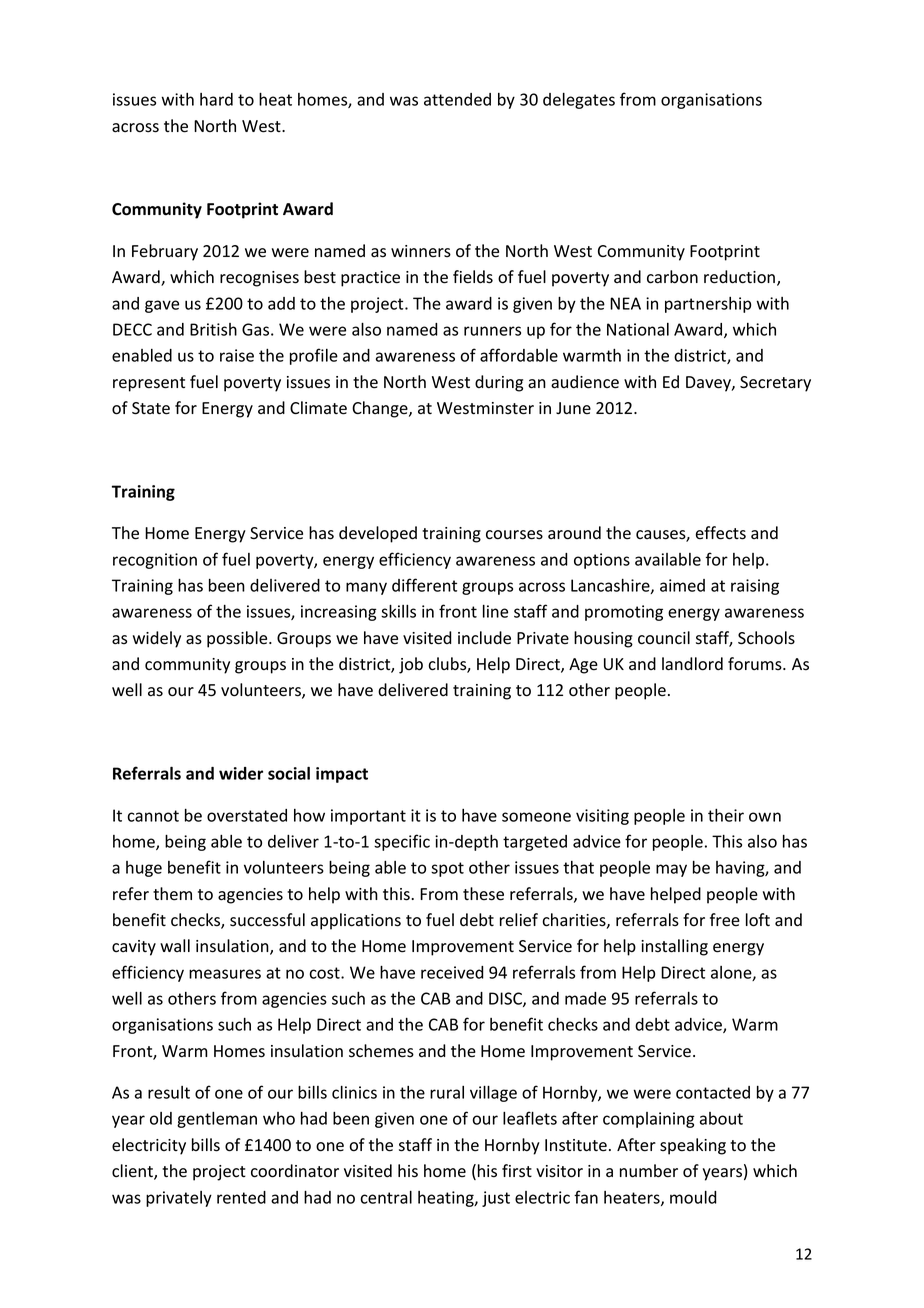 The width and height of the document is (924, 1308). Describe the element at coordinates (155, 561) in the document. I see `recognition` at that location.
